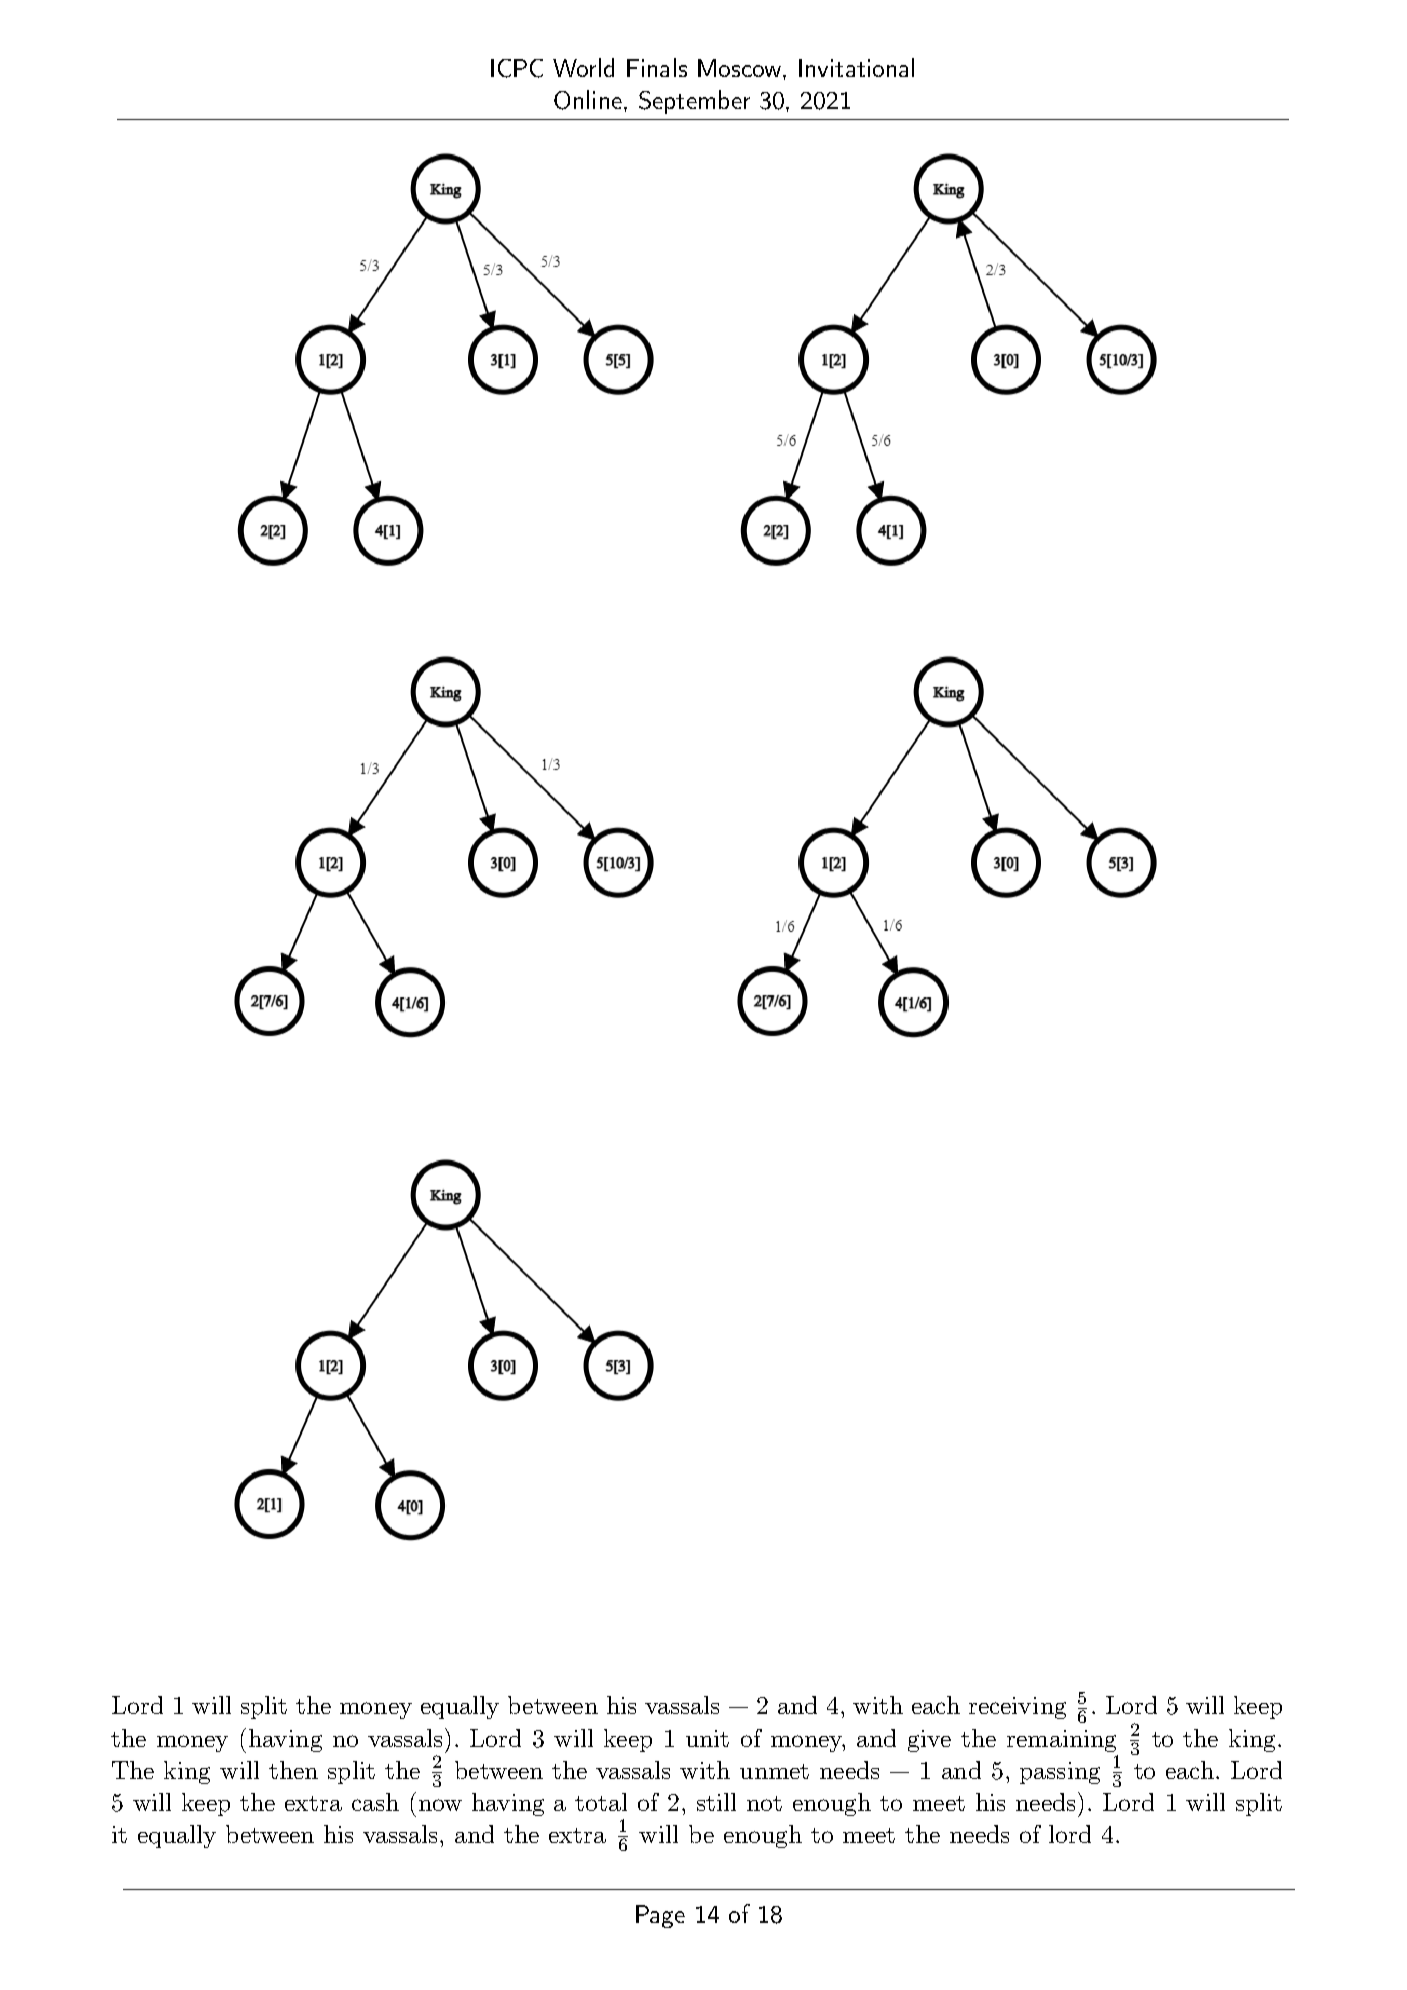 Image resolution: width=1407 pixels, height=1990 pixels. I want to click on unit, so click(707, 1738).
